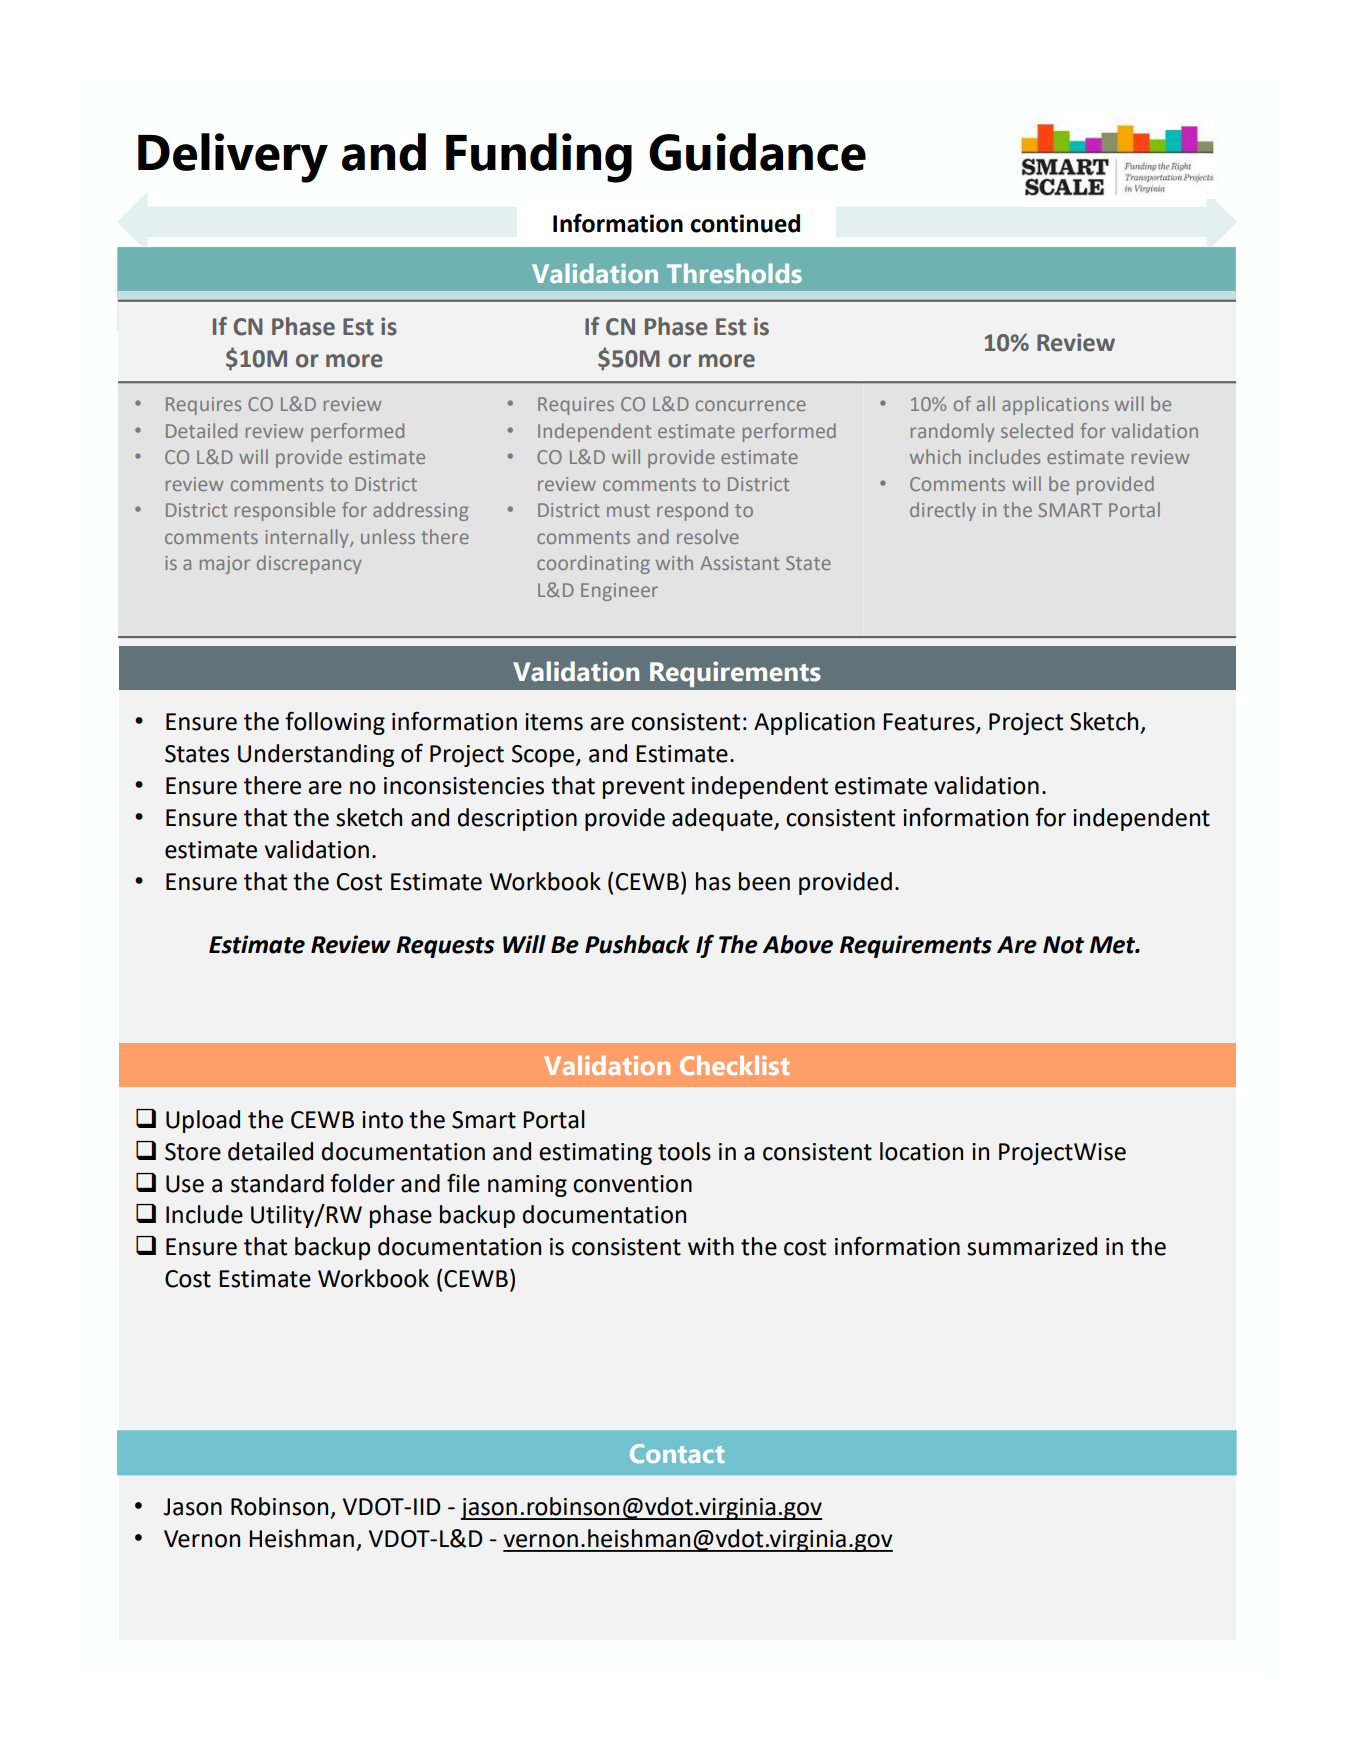  I want to click on must, so click(628, 510).
